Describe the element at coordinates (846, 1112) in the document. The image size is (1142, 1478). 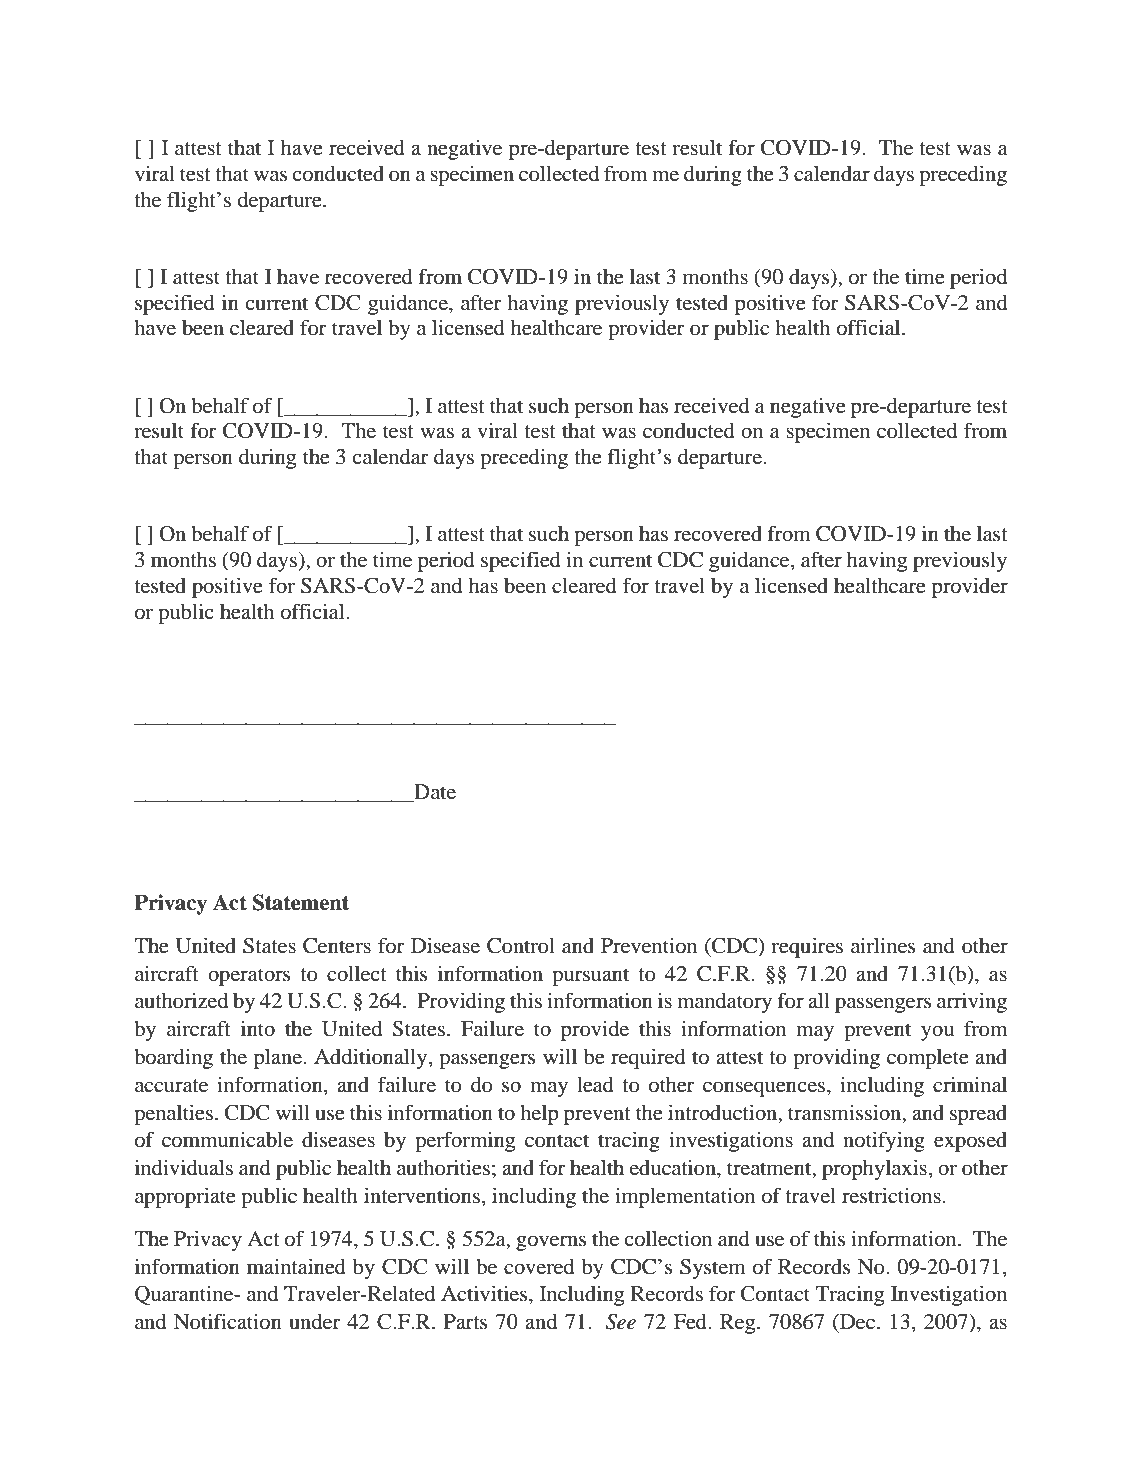
I see `transmission` at that location.
